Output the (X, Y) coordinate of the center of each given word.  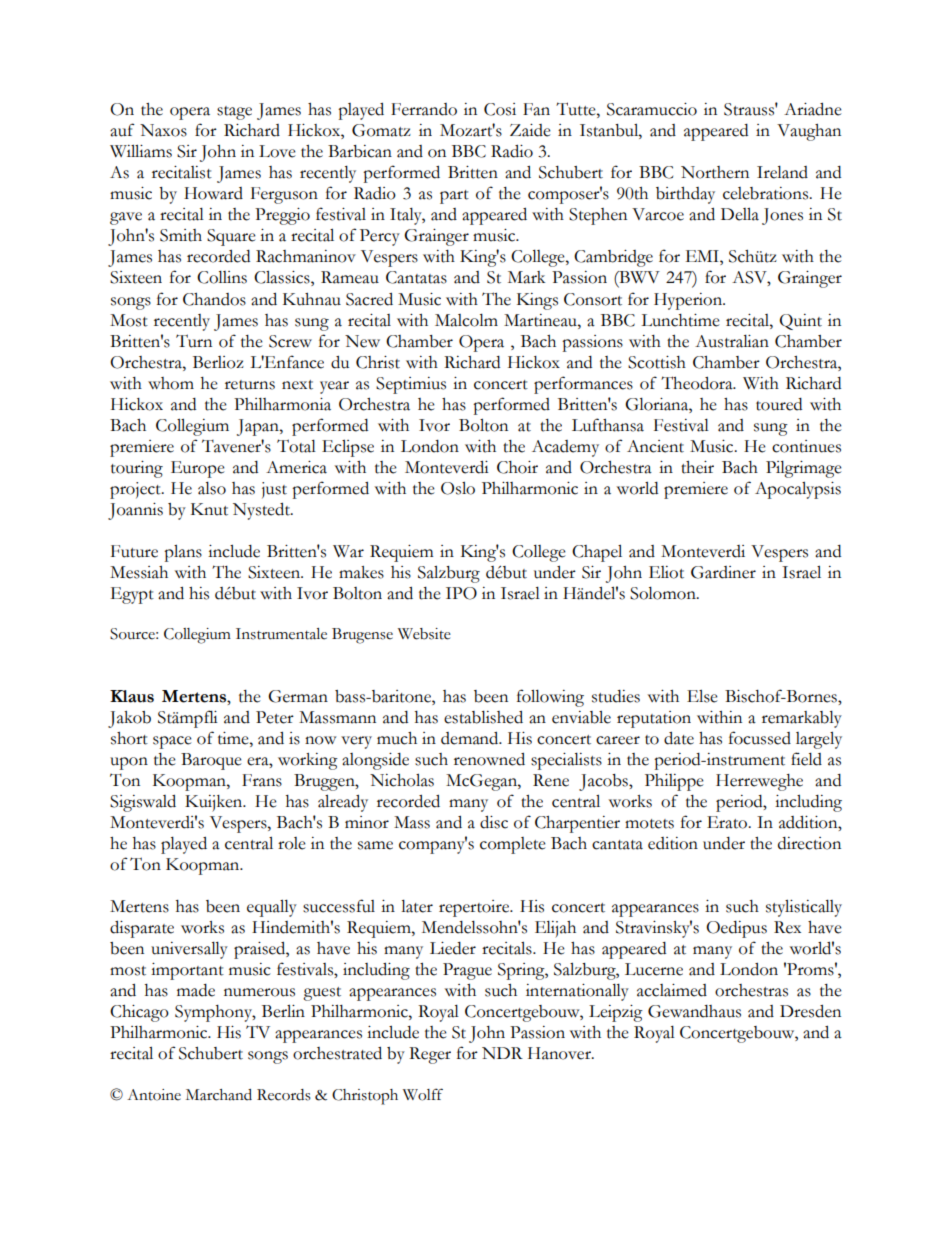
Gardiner (723, 572)
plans (183, 553)
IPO (461, 593)
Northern (715, 172)
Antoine (154, 1095)
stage (234, 113)
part (454, 197)
